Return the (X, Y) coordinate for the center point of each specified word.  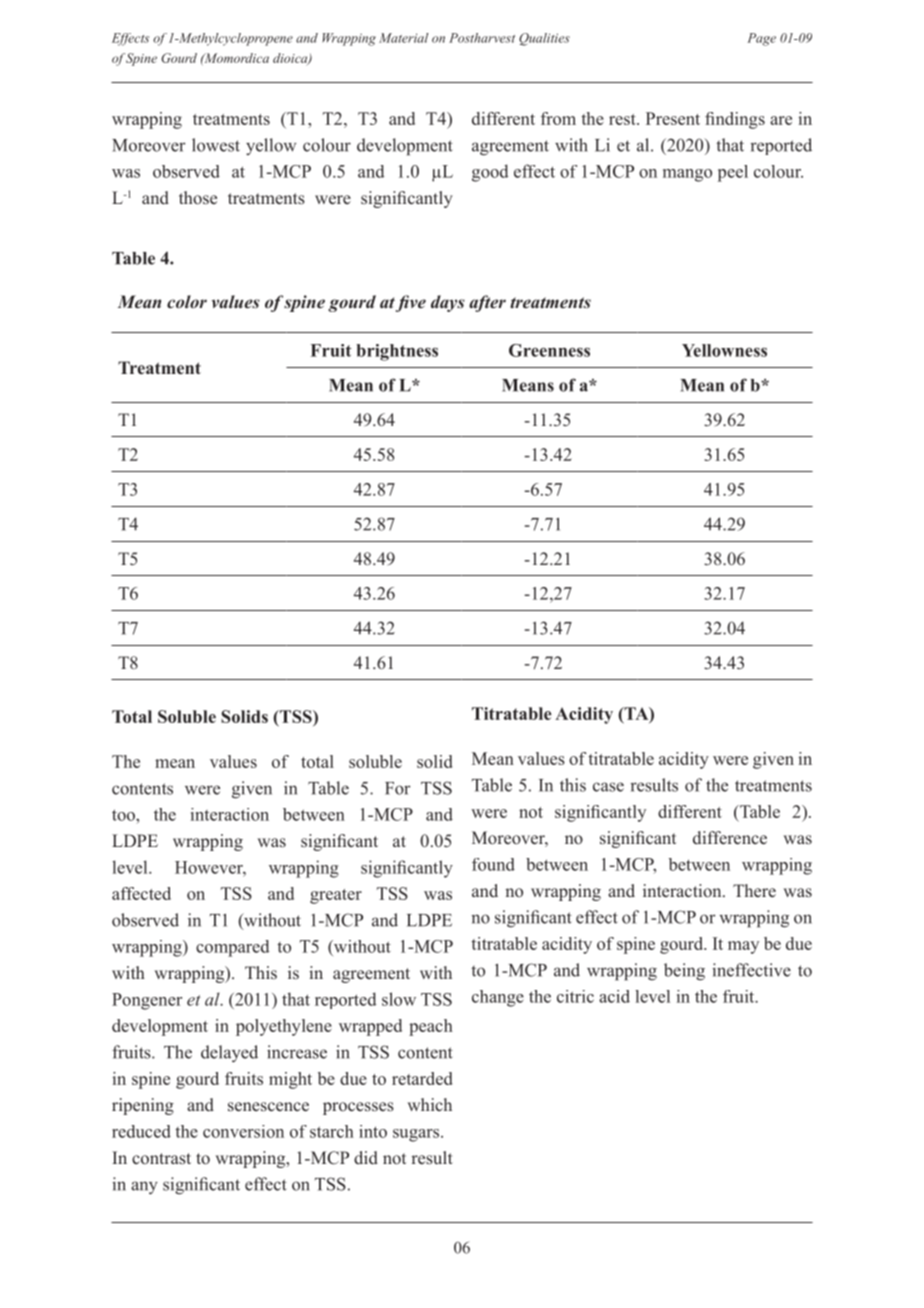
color (187, 301)
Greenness (549, 350)
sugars (417, 1135)
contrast (161, 1159)
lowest (216, 145)
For (398, 788)
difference (730, 838)
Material (403, 38)
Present (673, 118)
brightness (397, 352)
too (124, 815)
